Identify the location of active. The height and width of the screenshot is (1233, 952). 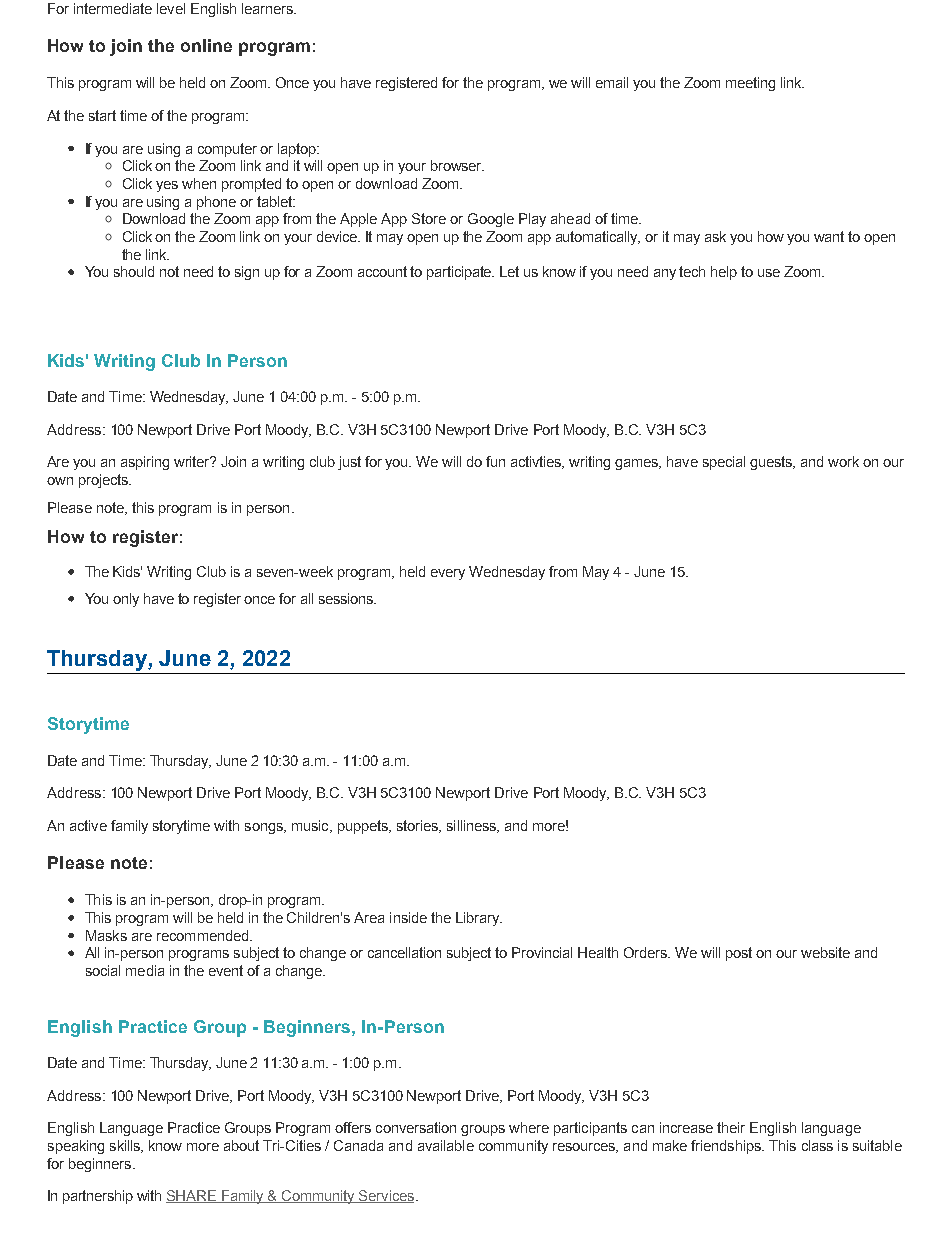
(88, 825).
